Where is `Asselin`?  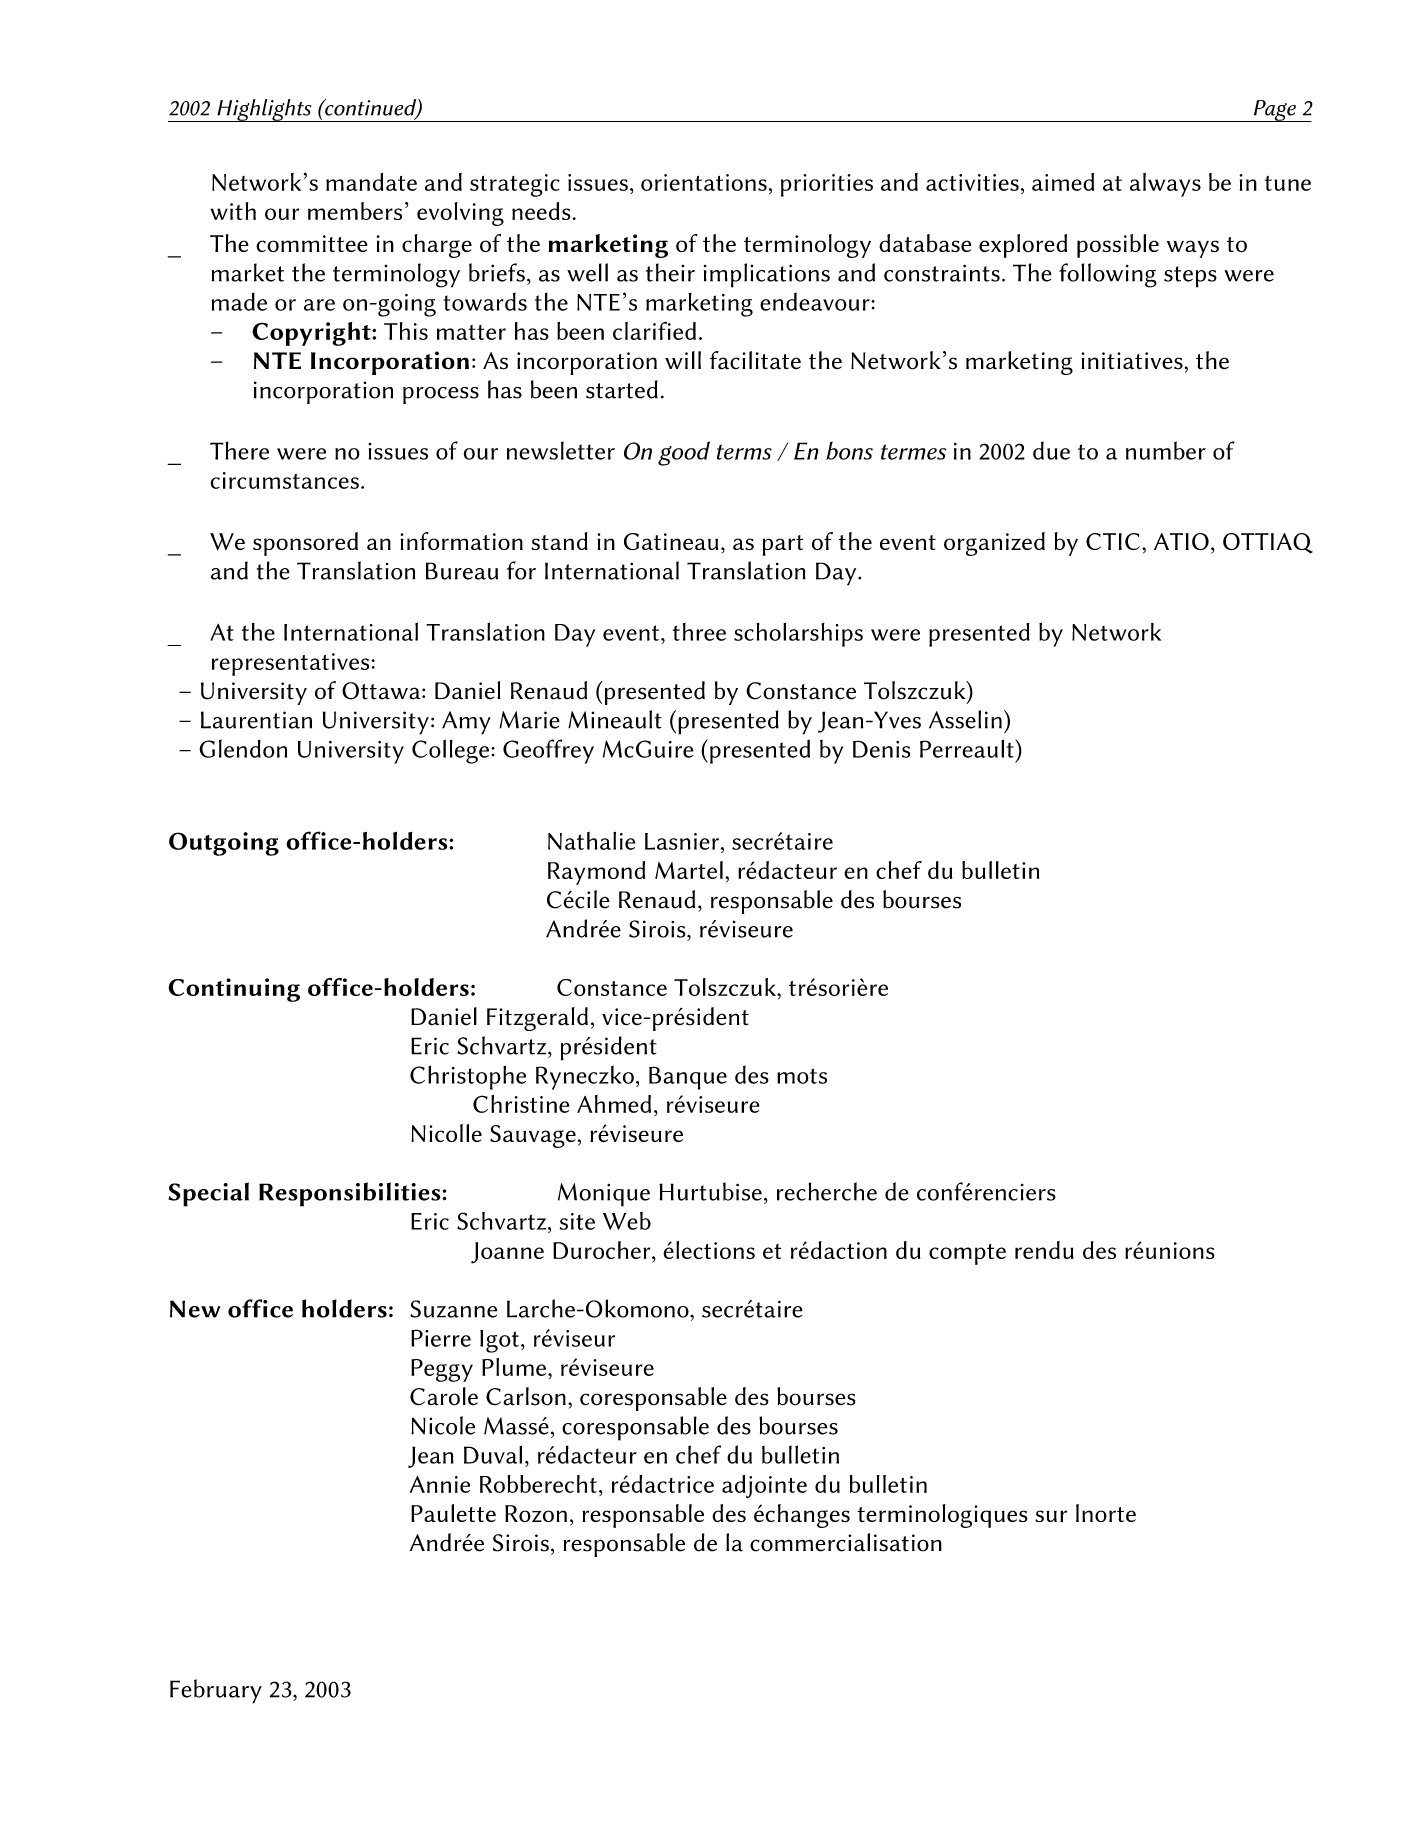 Asselin is located at coordinates (965, 719).
